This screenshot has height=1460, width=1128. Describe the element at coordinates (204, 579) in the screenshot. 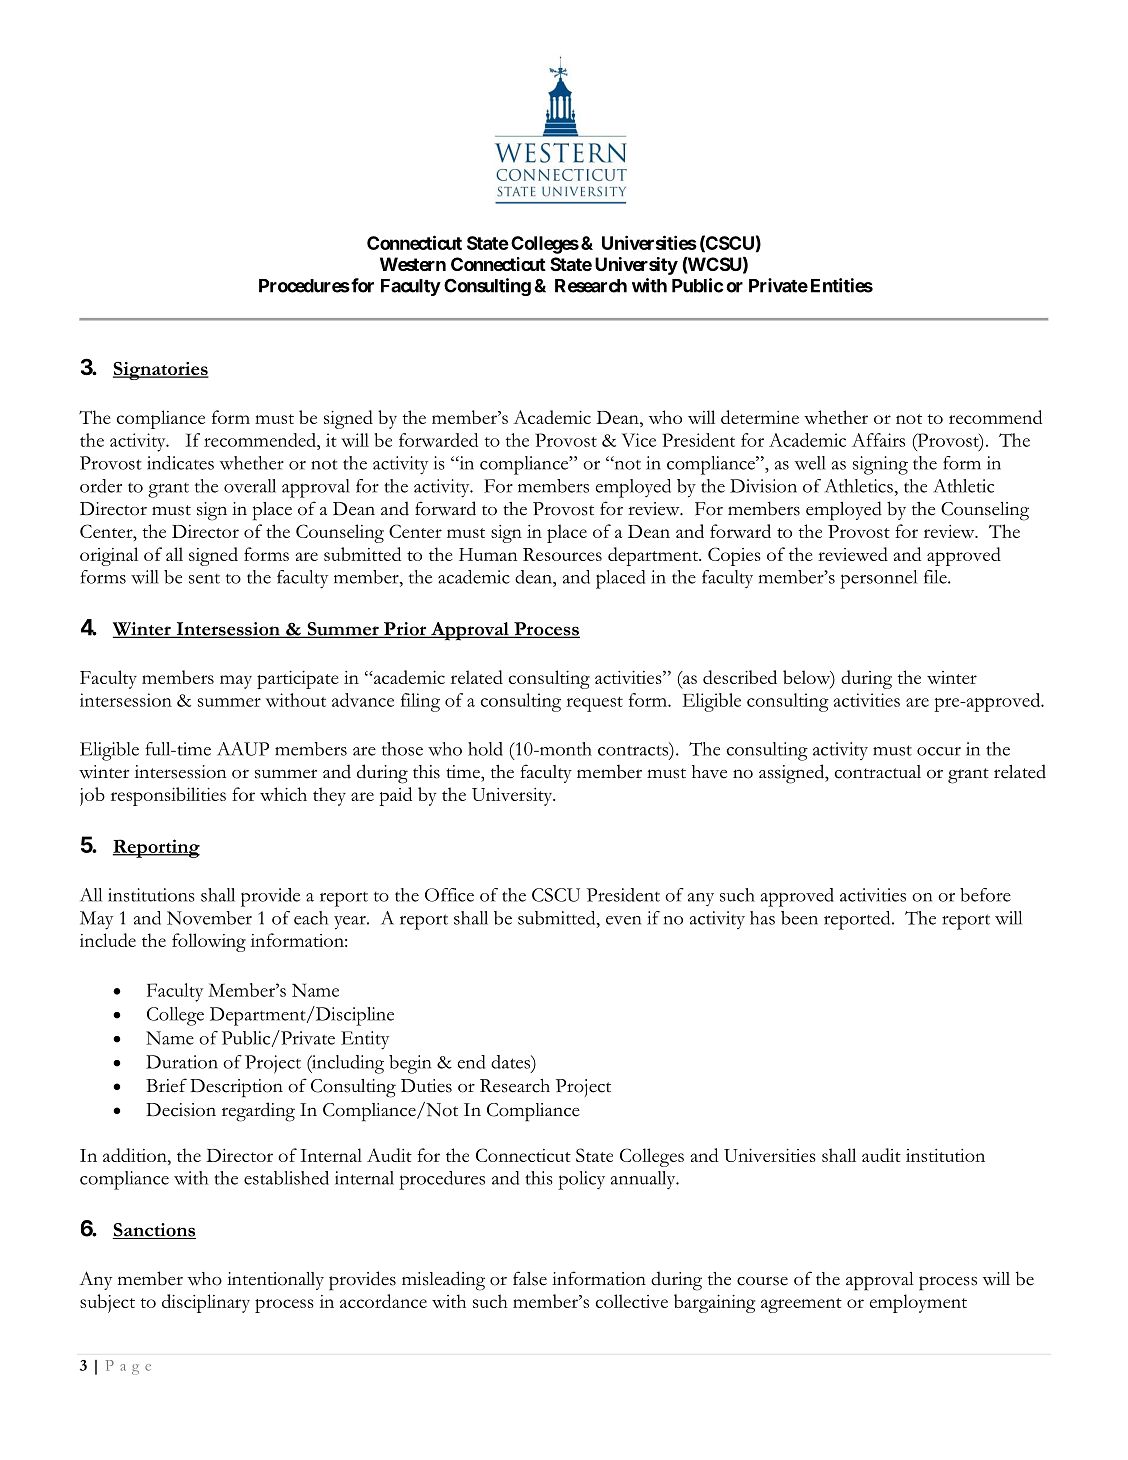

I see `sent` at that location.
